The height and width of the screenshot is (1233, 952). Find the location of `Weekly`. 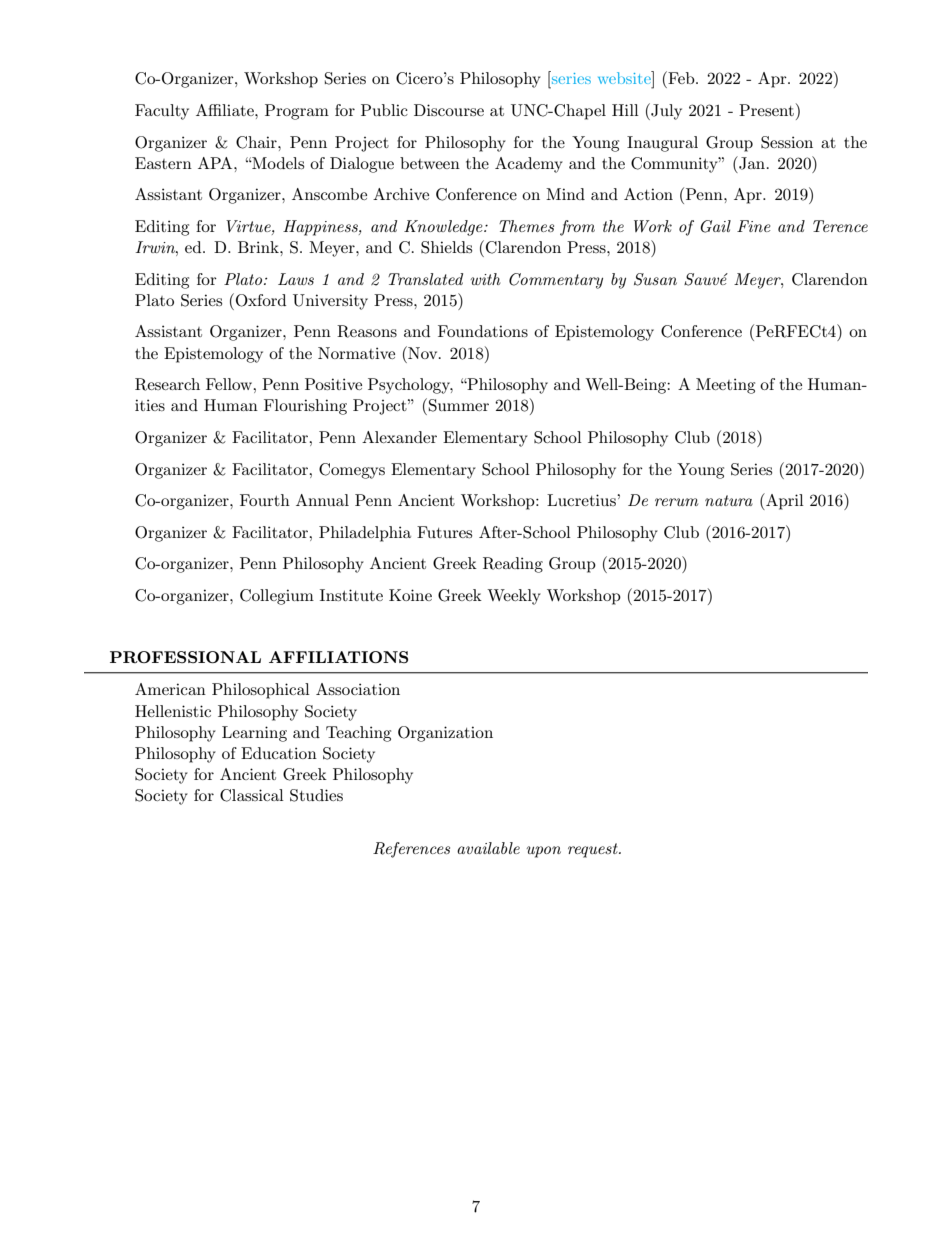

Weekly is located at coordinates (514, 597).
